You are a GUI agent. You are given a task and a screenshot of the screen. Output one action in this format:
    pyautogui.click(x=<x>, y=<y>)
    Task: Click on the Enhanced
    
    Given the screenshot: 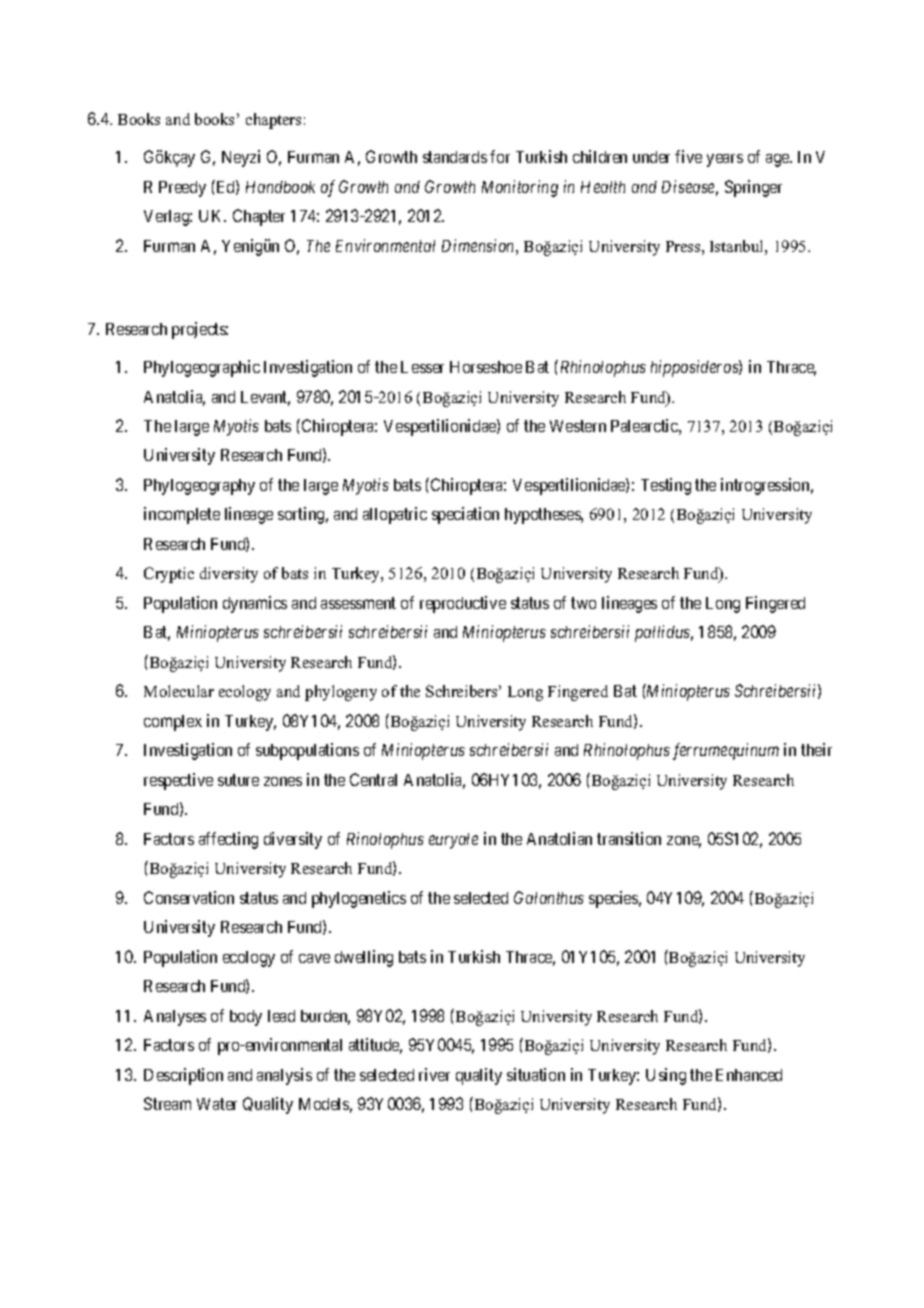 What is the action you would take?
    pyautogui.click(x=749, y=1075)
